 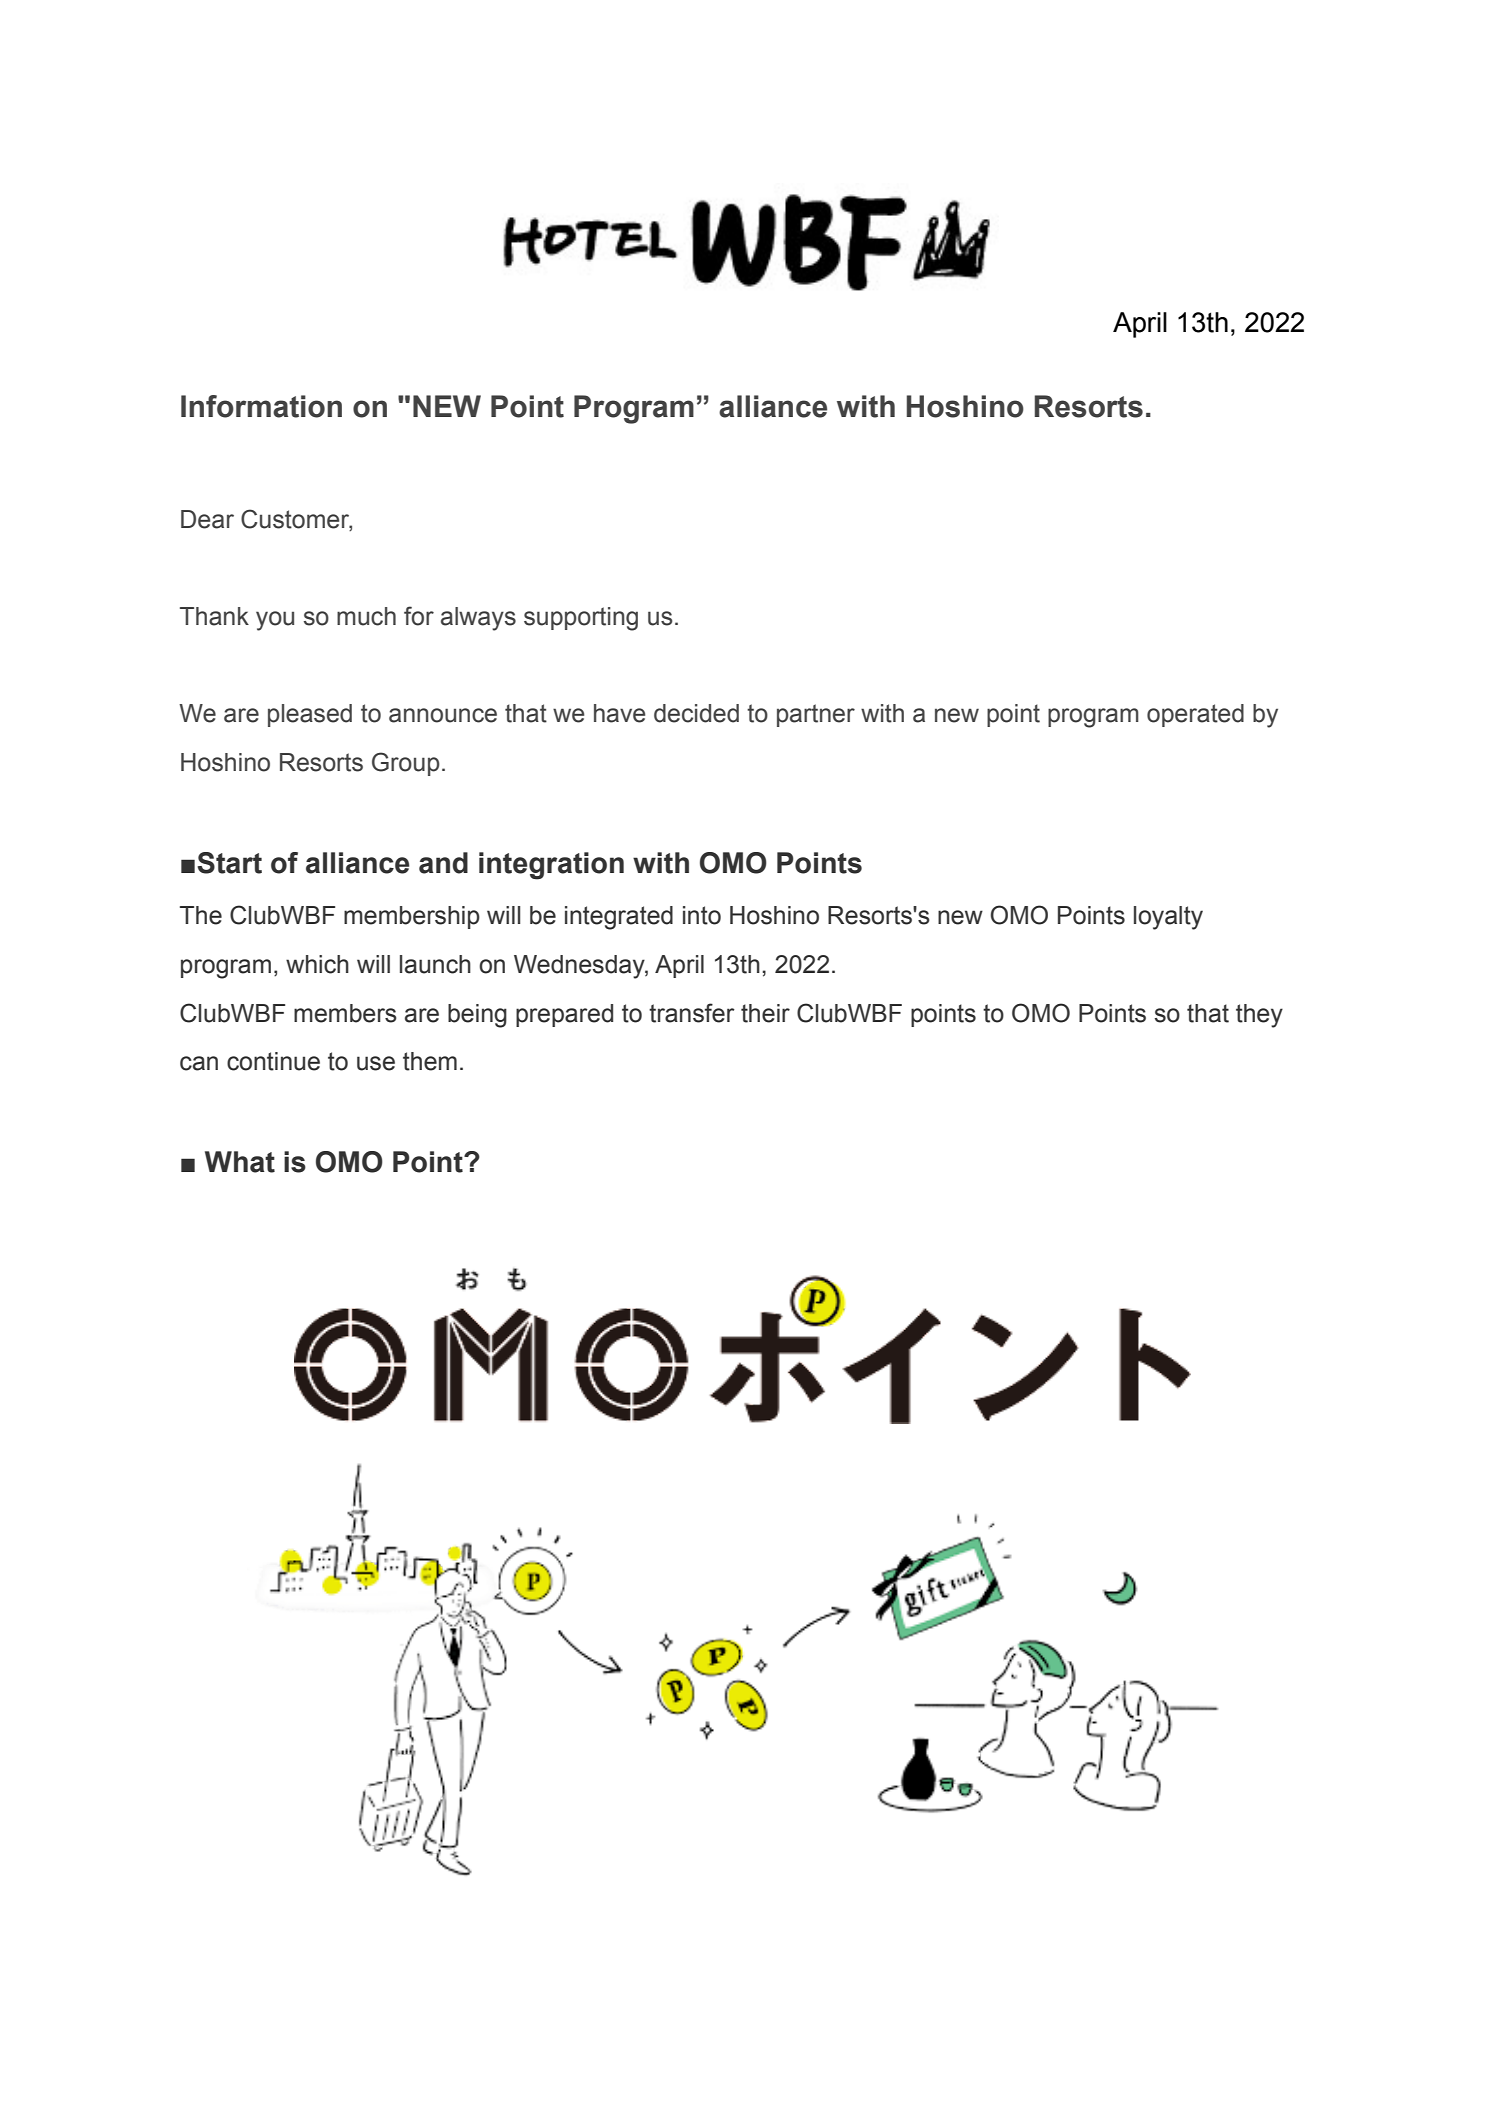 What do you see at coordinates (406, 764) in the screenshot?
I see `Group` at bounding box center [406, 764].
